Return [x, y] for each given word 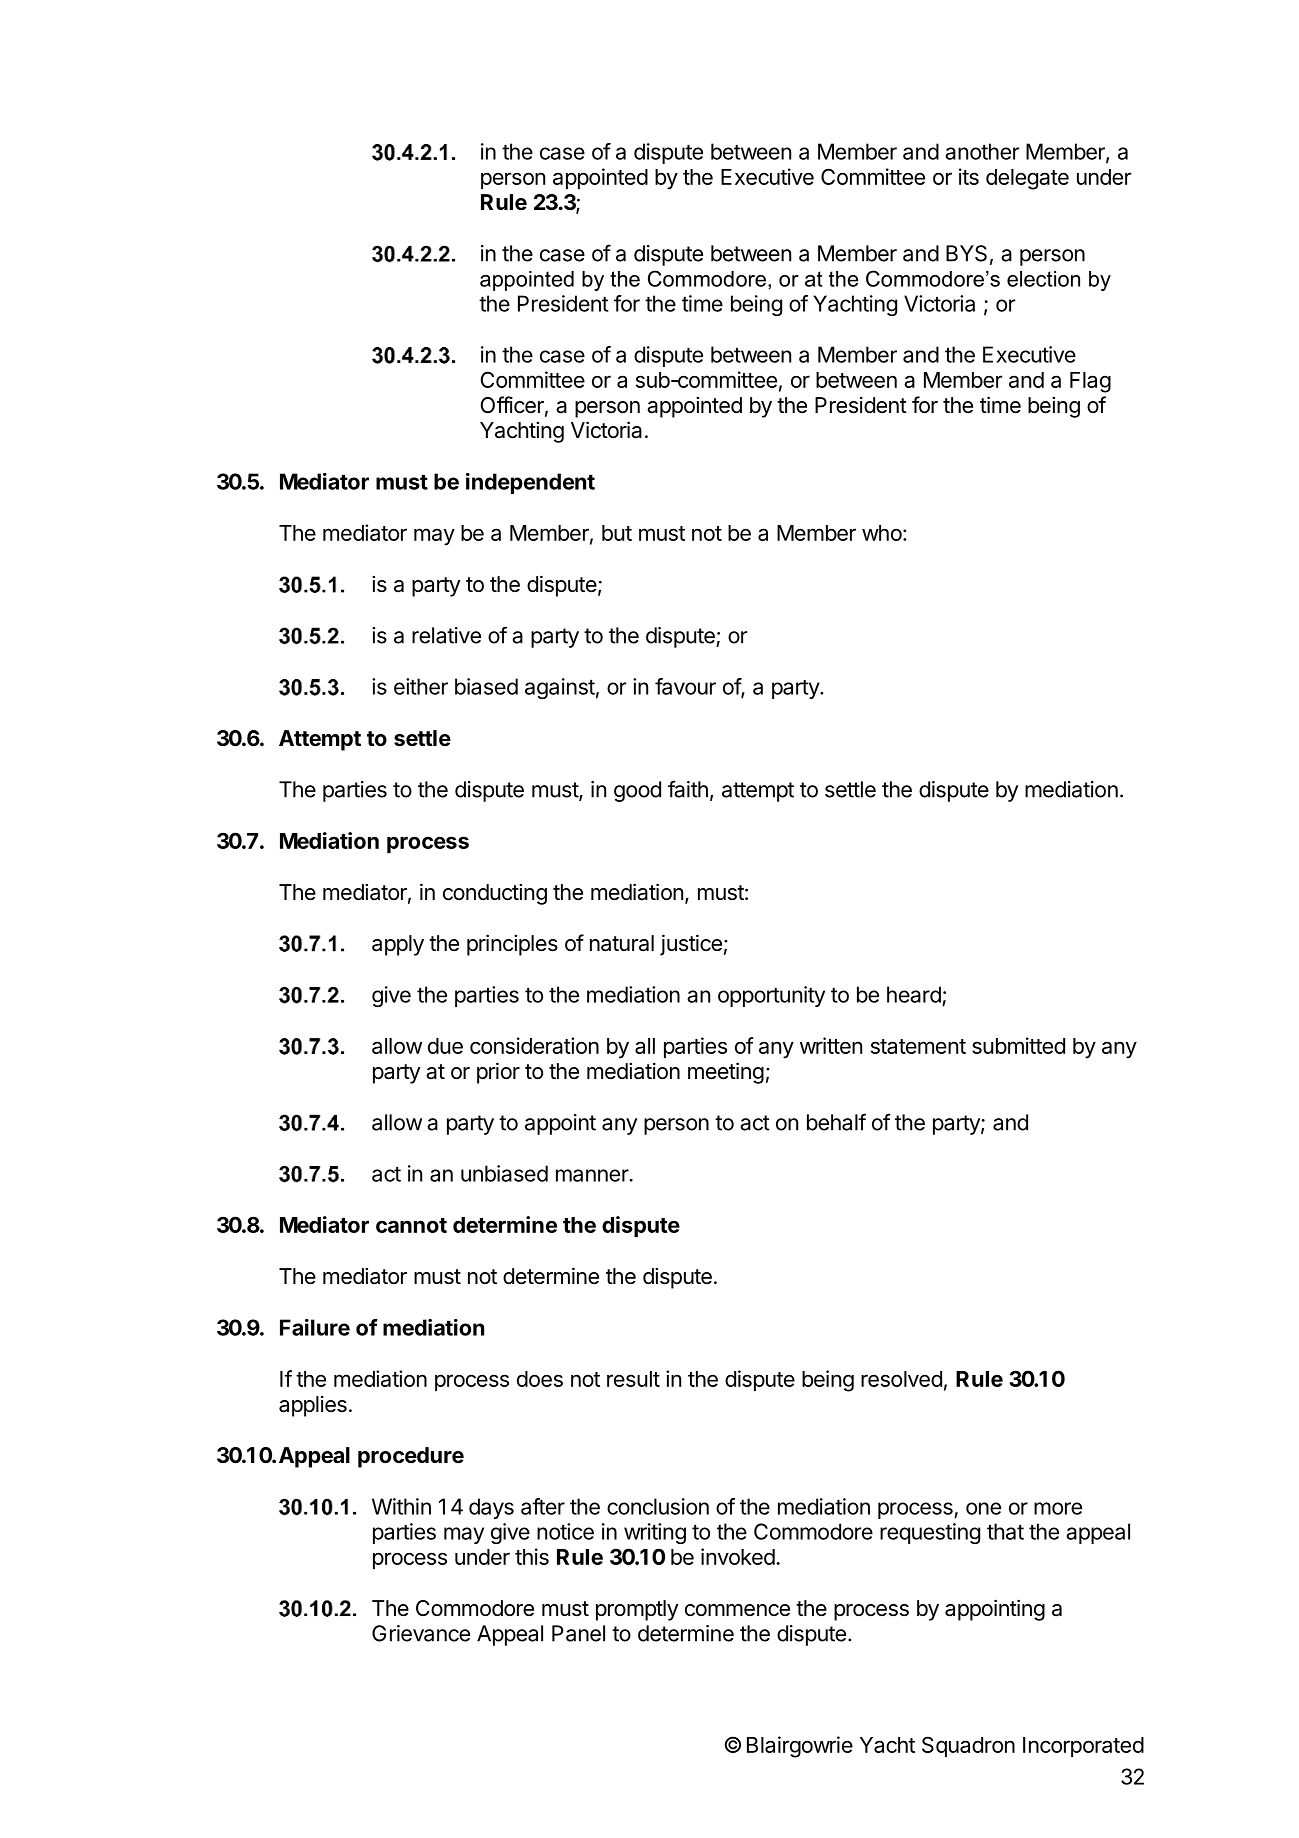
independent [530, 483]
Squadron [968, 1746]
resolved [901, 1379]
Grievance [421, 1633]
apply [398, 945]
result [633, 1379]
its [969, 176]
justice [691, 945]
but [617, 533]
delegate [1027, 179]
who [882, 533]
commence [737, 1610]
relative [446, 635]
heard [914, 994]
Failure [315, 1327]
